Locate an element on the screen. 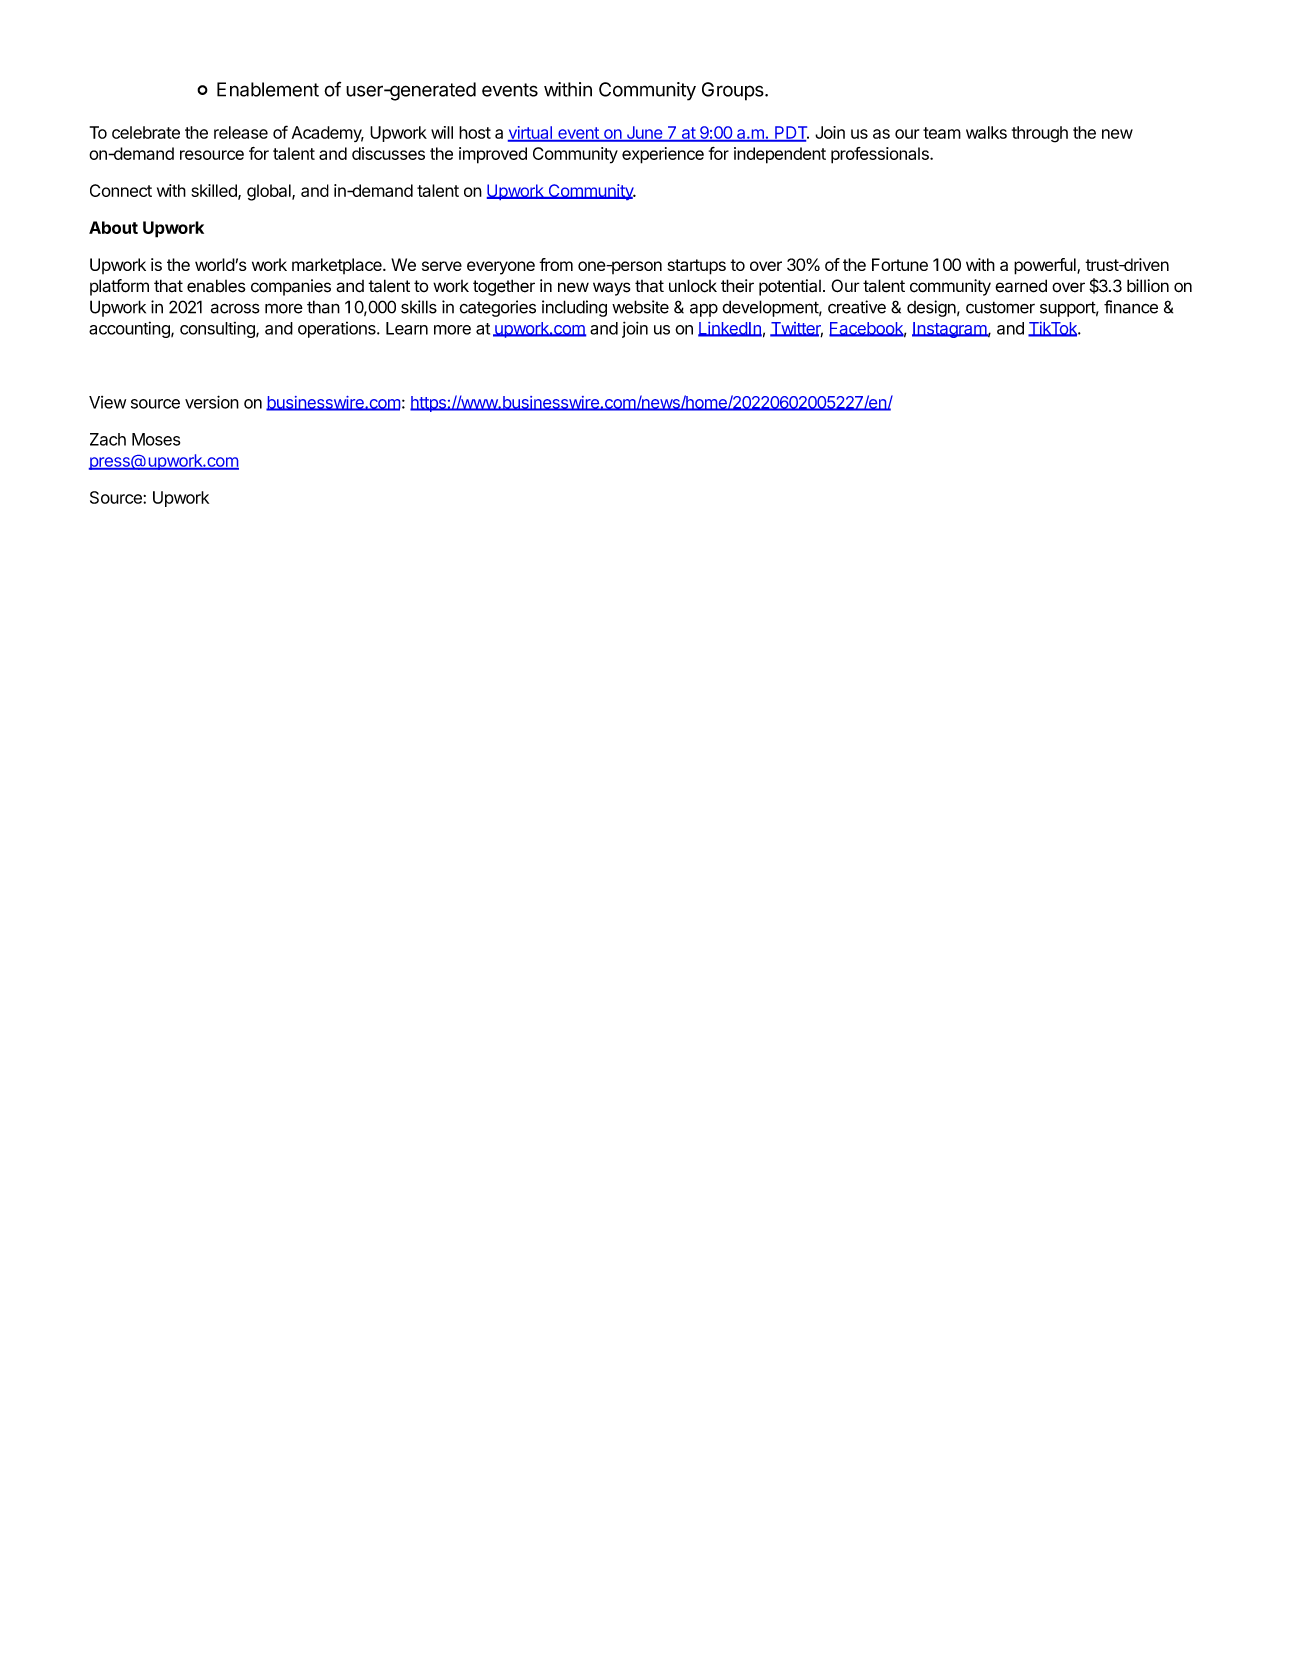  customer is located at coordinates (1000, 307).
